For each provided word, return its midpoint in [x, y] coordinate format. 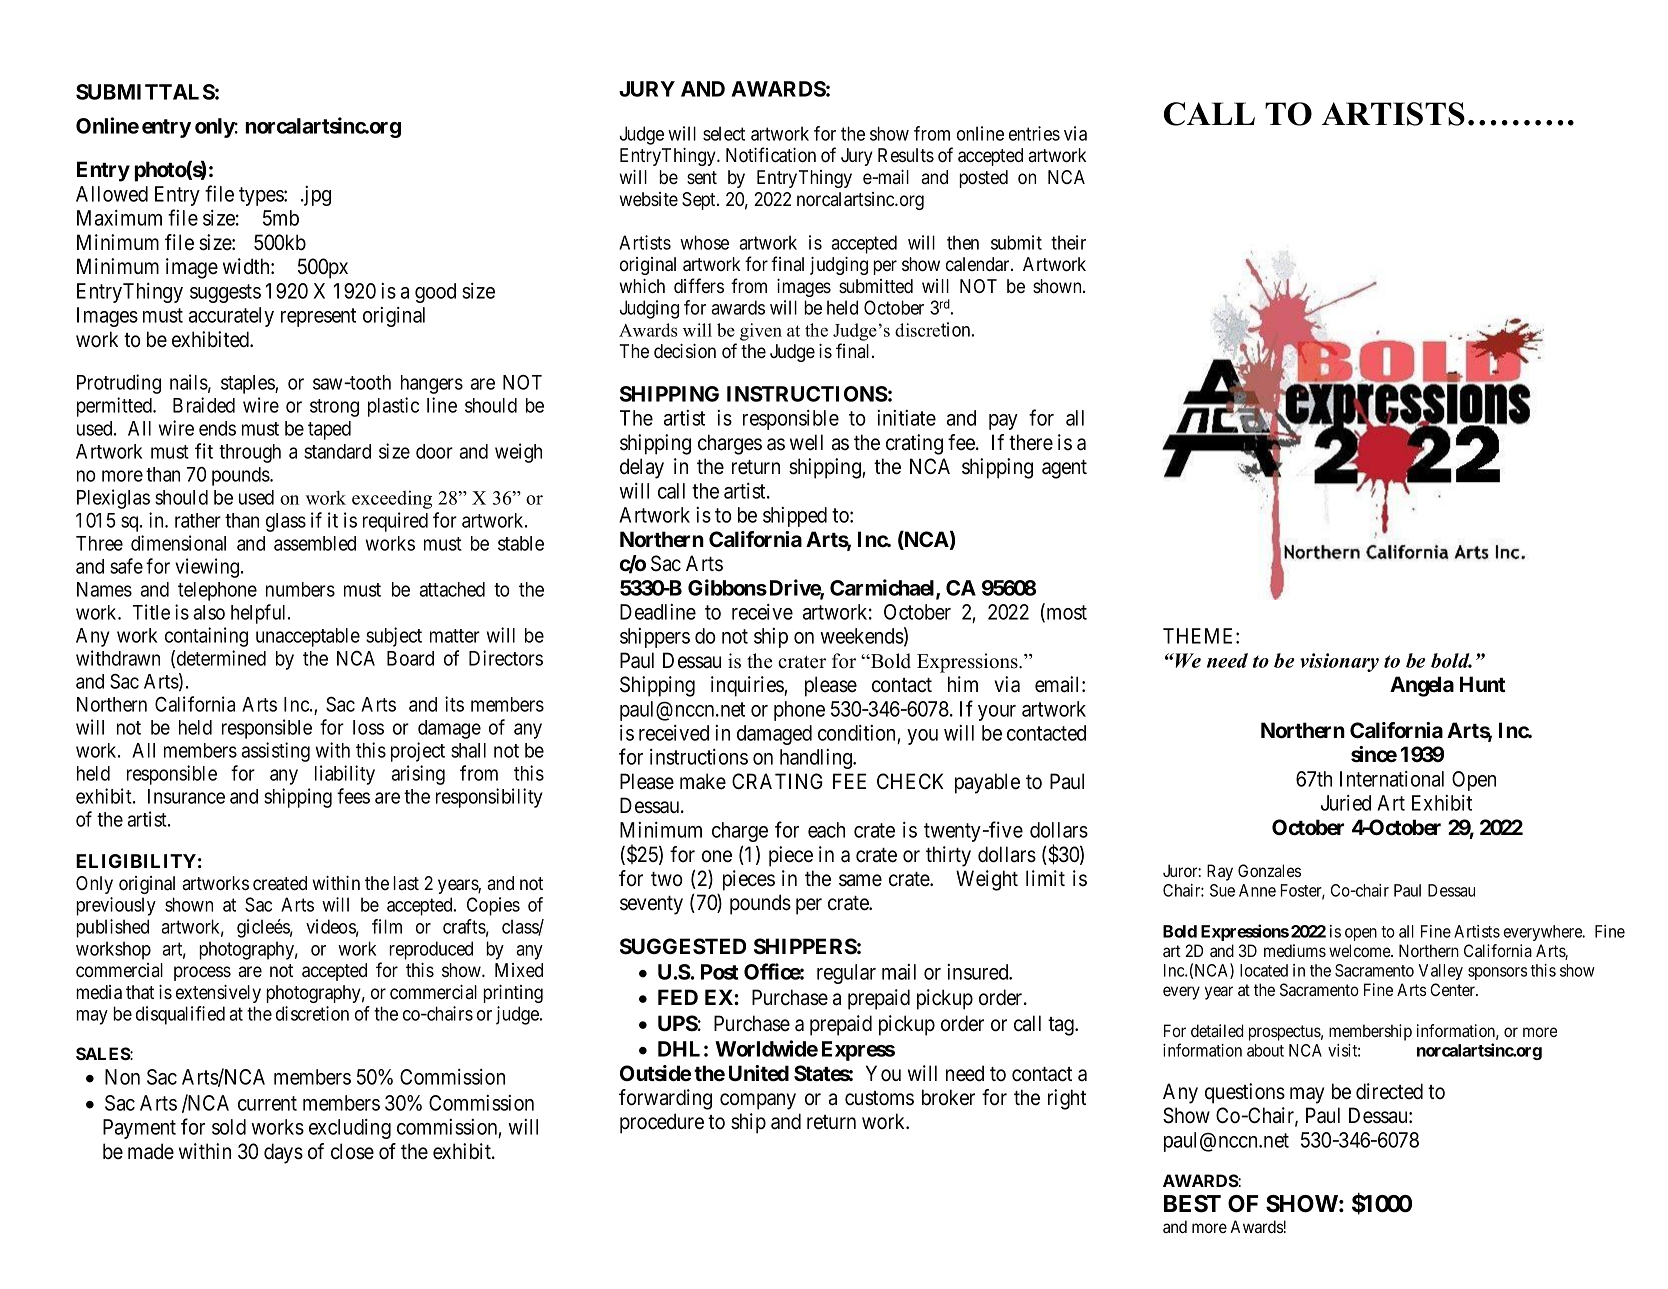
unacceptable [308, 637]
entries [1034, 133]
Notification [771, 155]
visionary [1339, 662]
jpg [316, 196]
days [283, 1153]
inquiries [748, 686]
